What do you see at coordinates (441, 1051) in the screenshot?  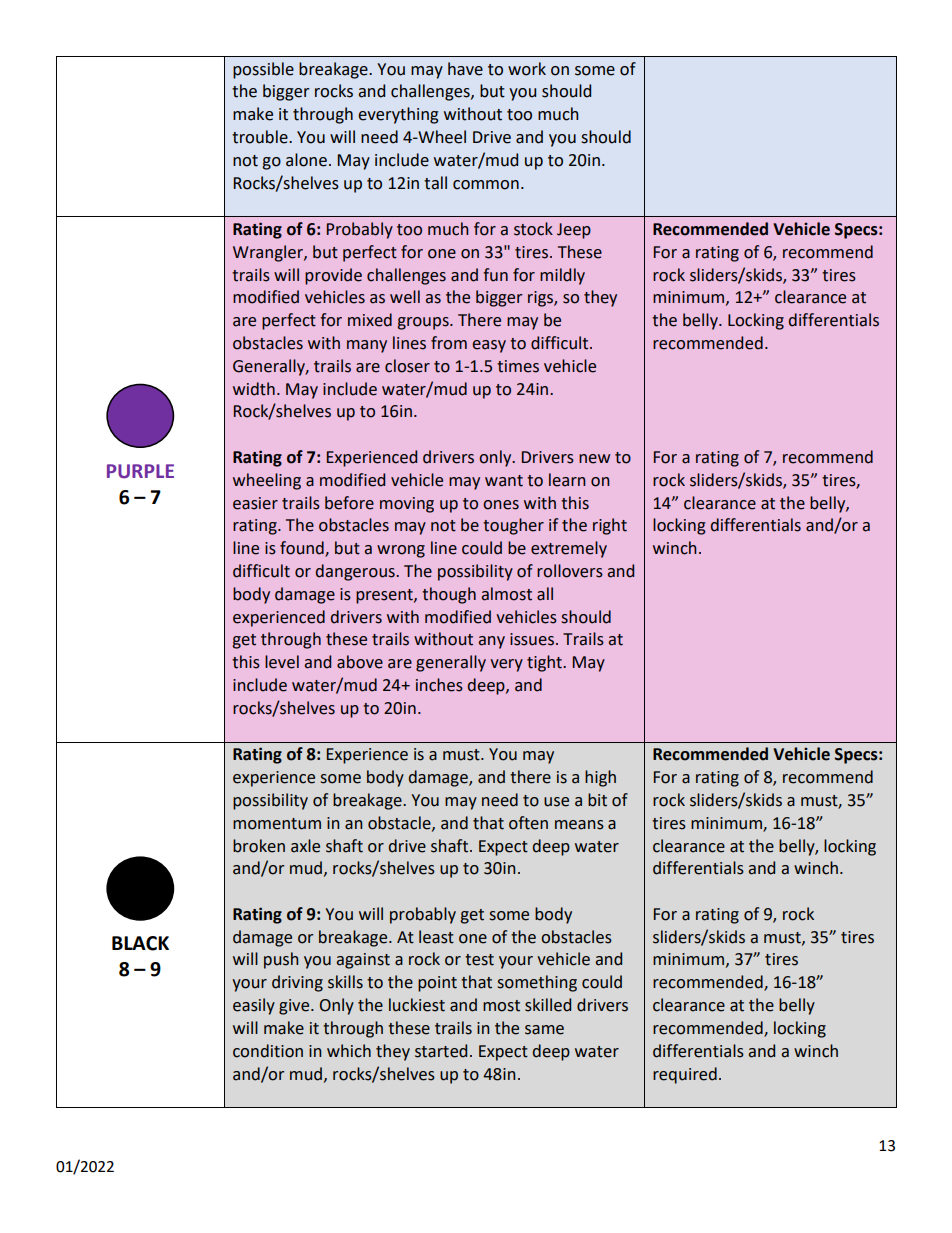 I see `started` at bounding box center [441, 1051].
